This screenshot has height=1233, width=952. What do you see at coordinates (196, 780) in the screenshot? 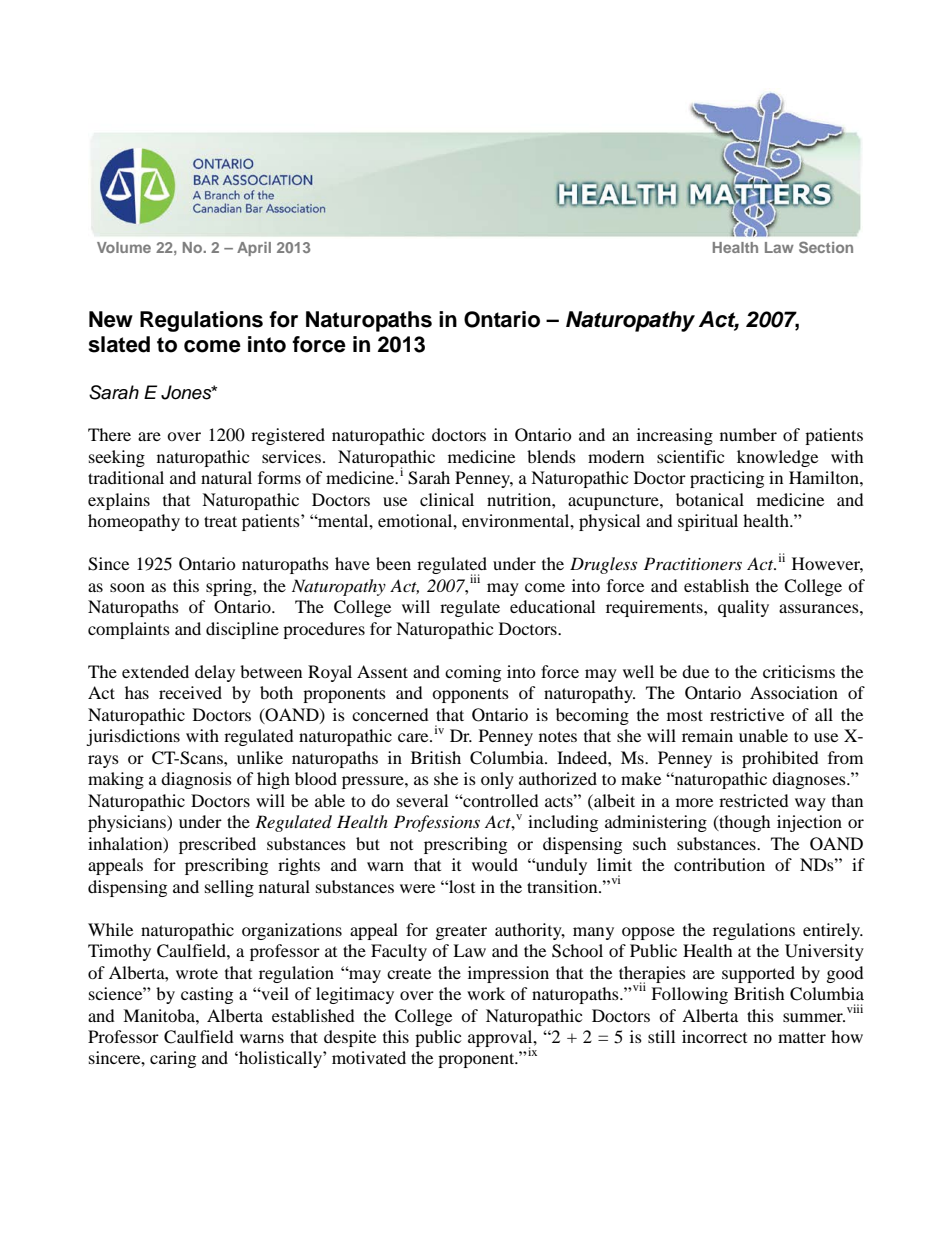
I see `diagnosis` at bounding box center [196, 780].
